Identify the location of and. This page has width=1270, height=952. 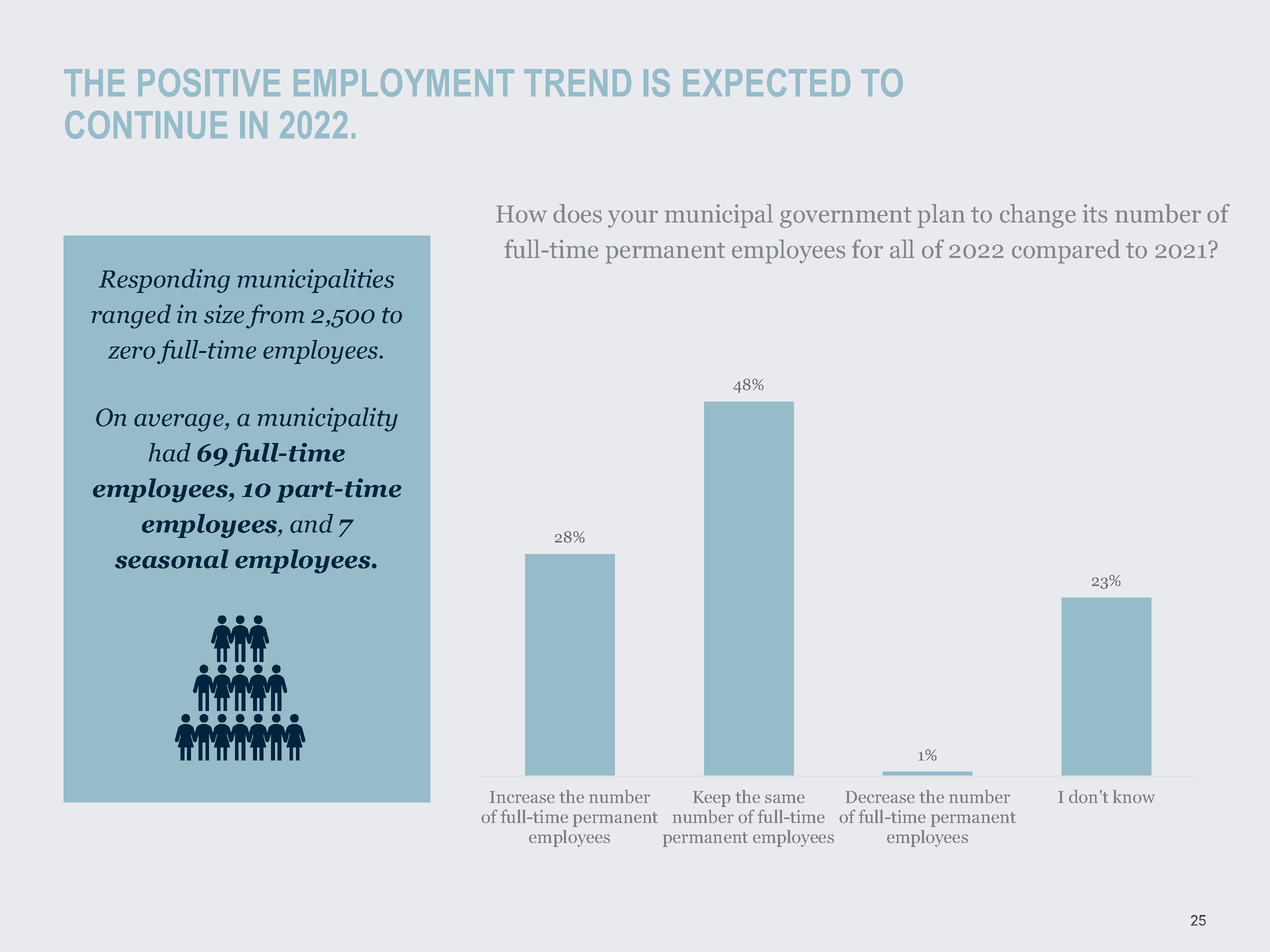
(311, 523).
